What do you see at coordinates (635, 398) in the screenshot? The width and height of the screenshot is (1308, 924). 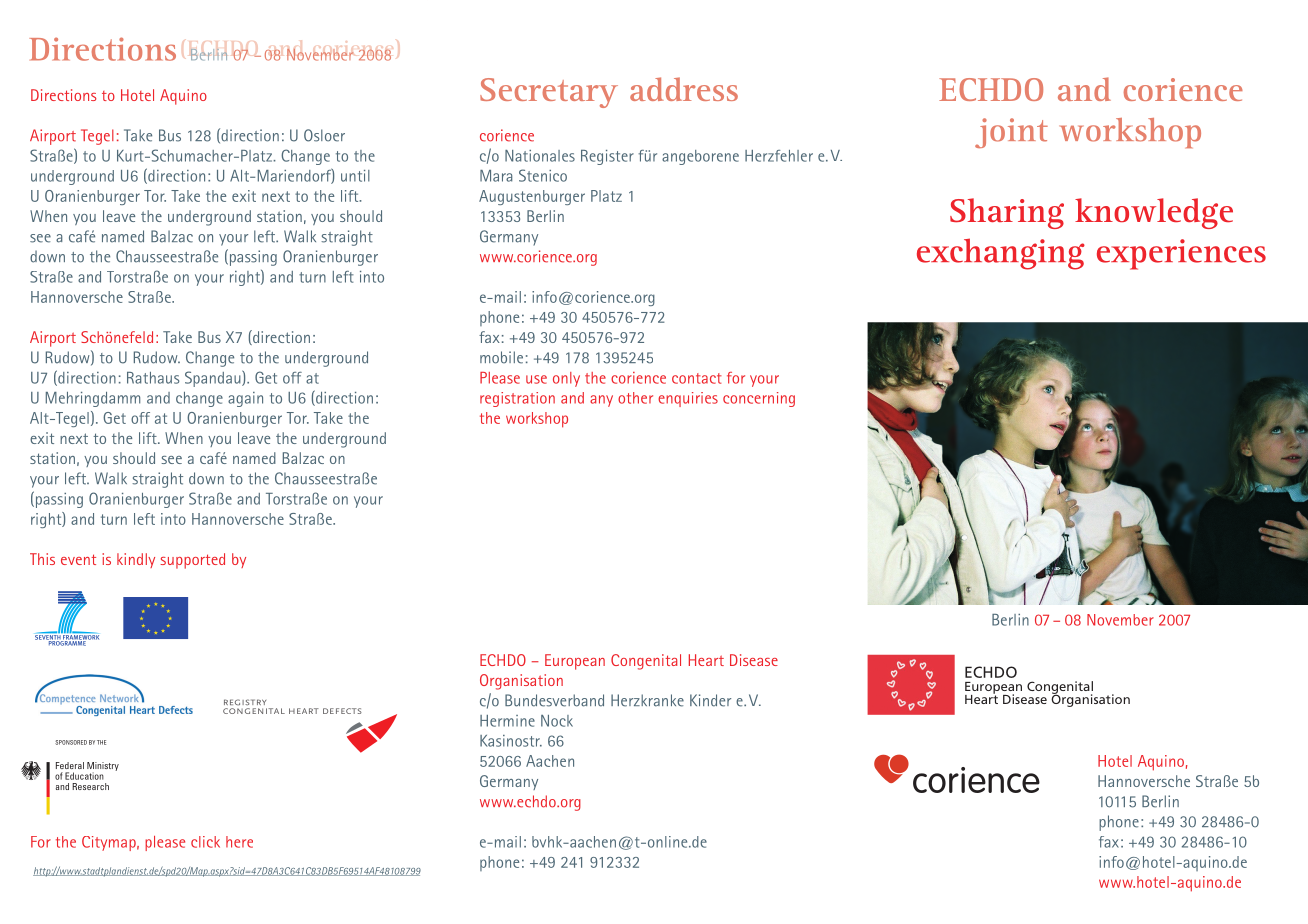 I see `other` at bounding box center [635, 398].
